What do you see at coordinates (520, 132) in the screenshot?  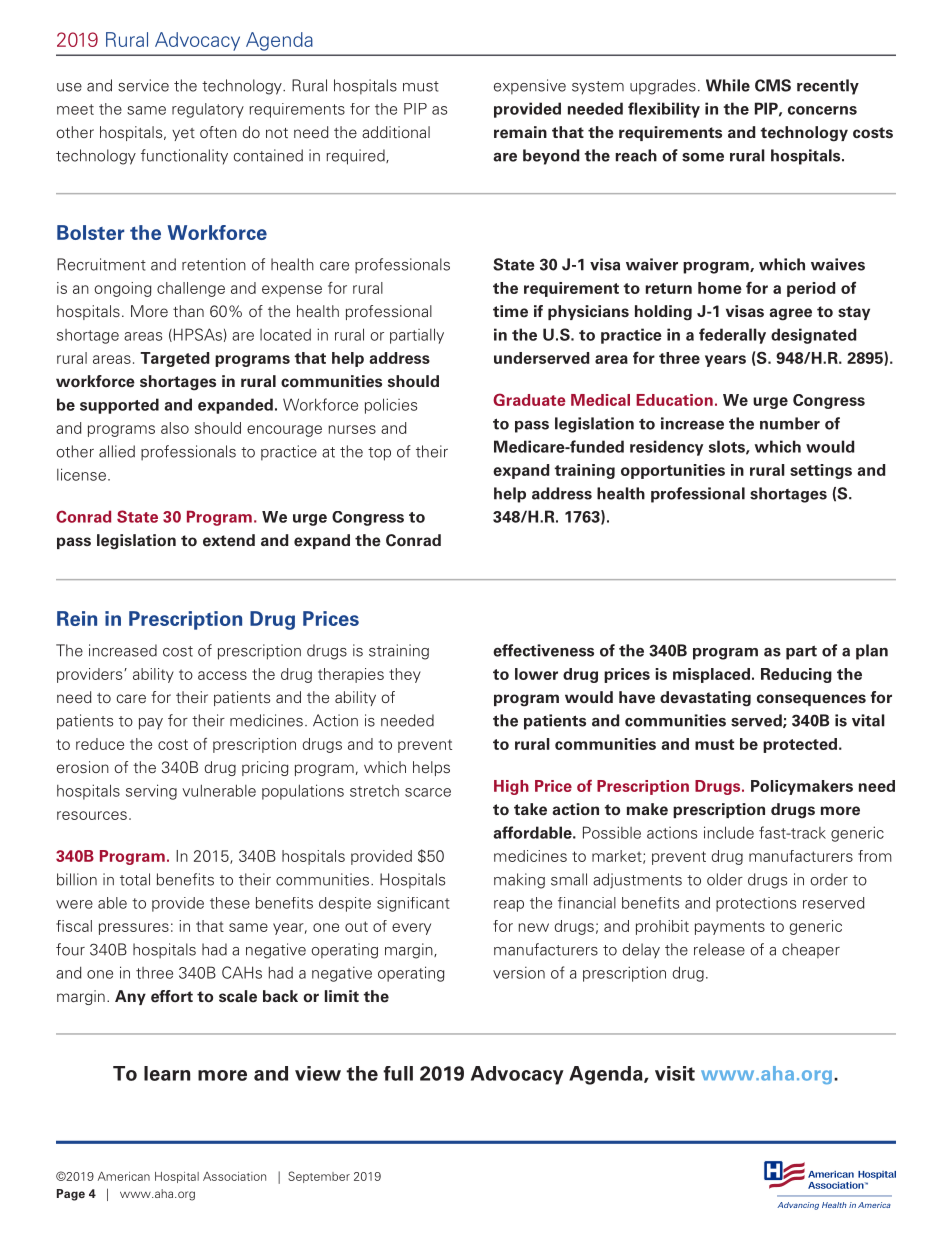 I see `remain` at bounding box center [520, 132].
